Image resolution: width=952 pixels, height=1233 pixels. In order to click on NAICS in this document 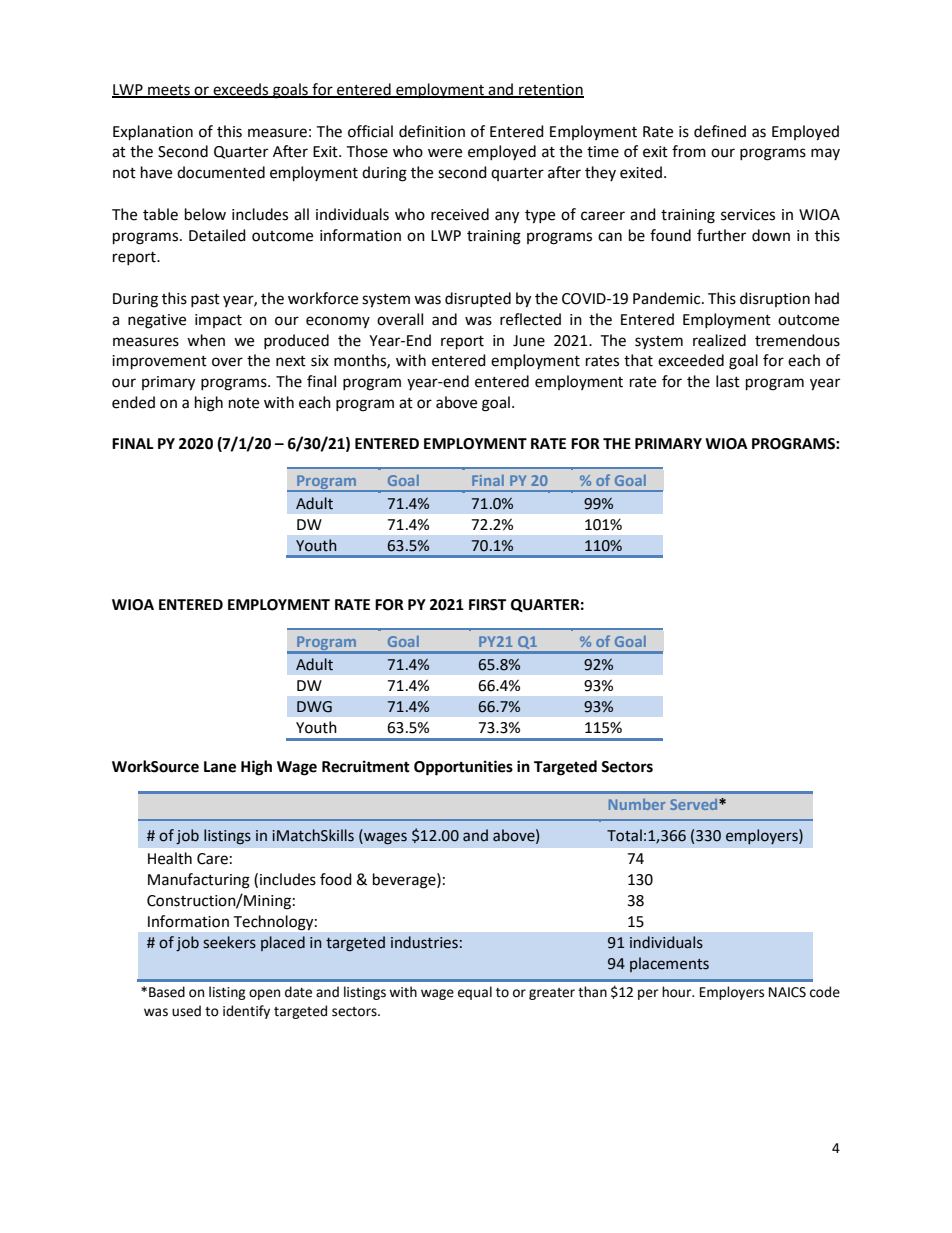, I will do `click(787, 992)`.
